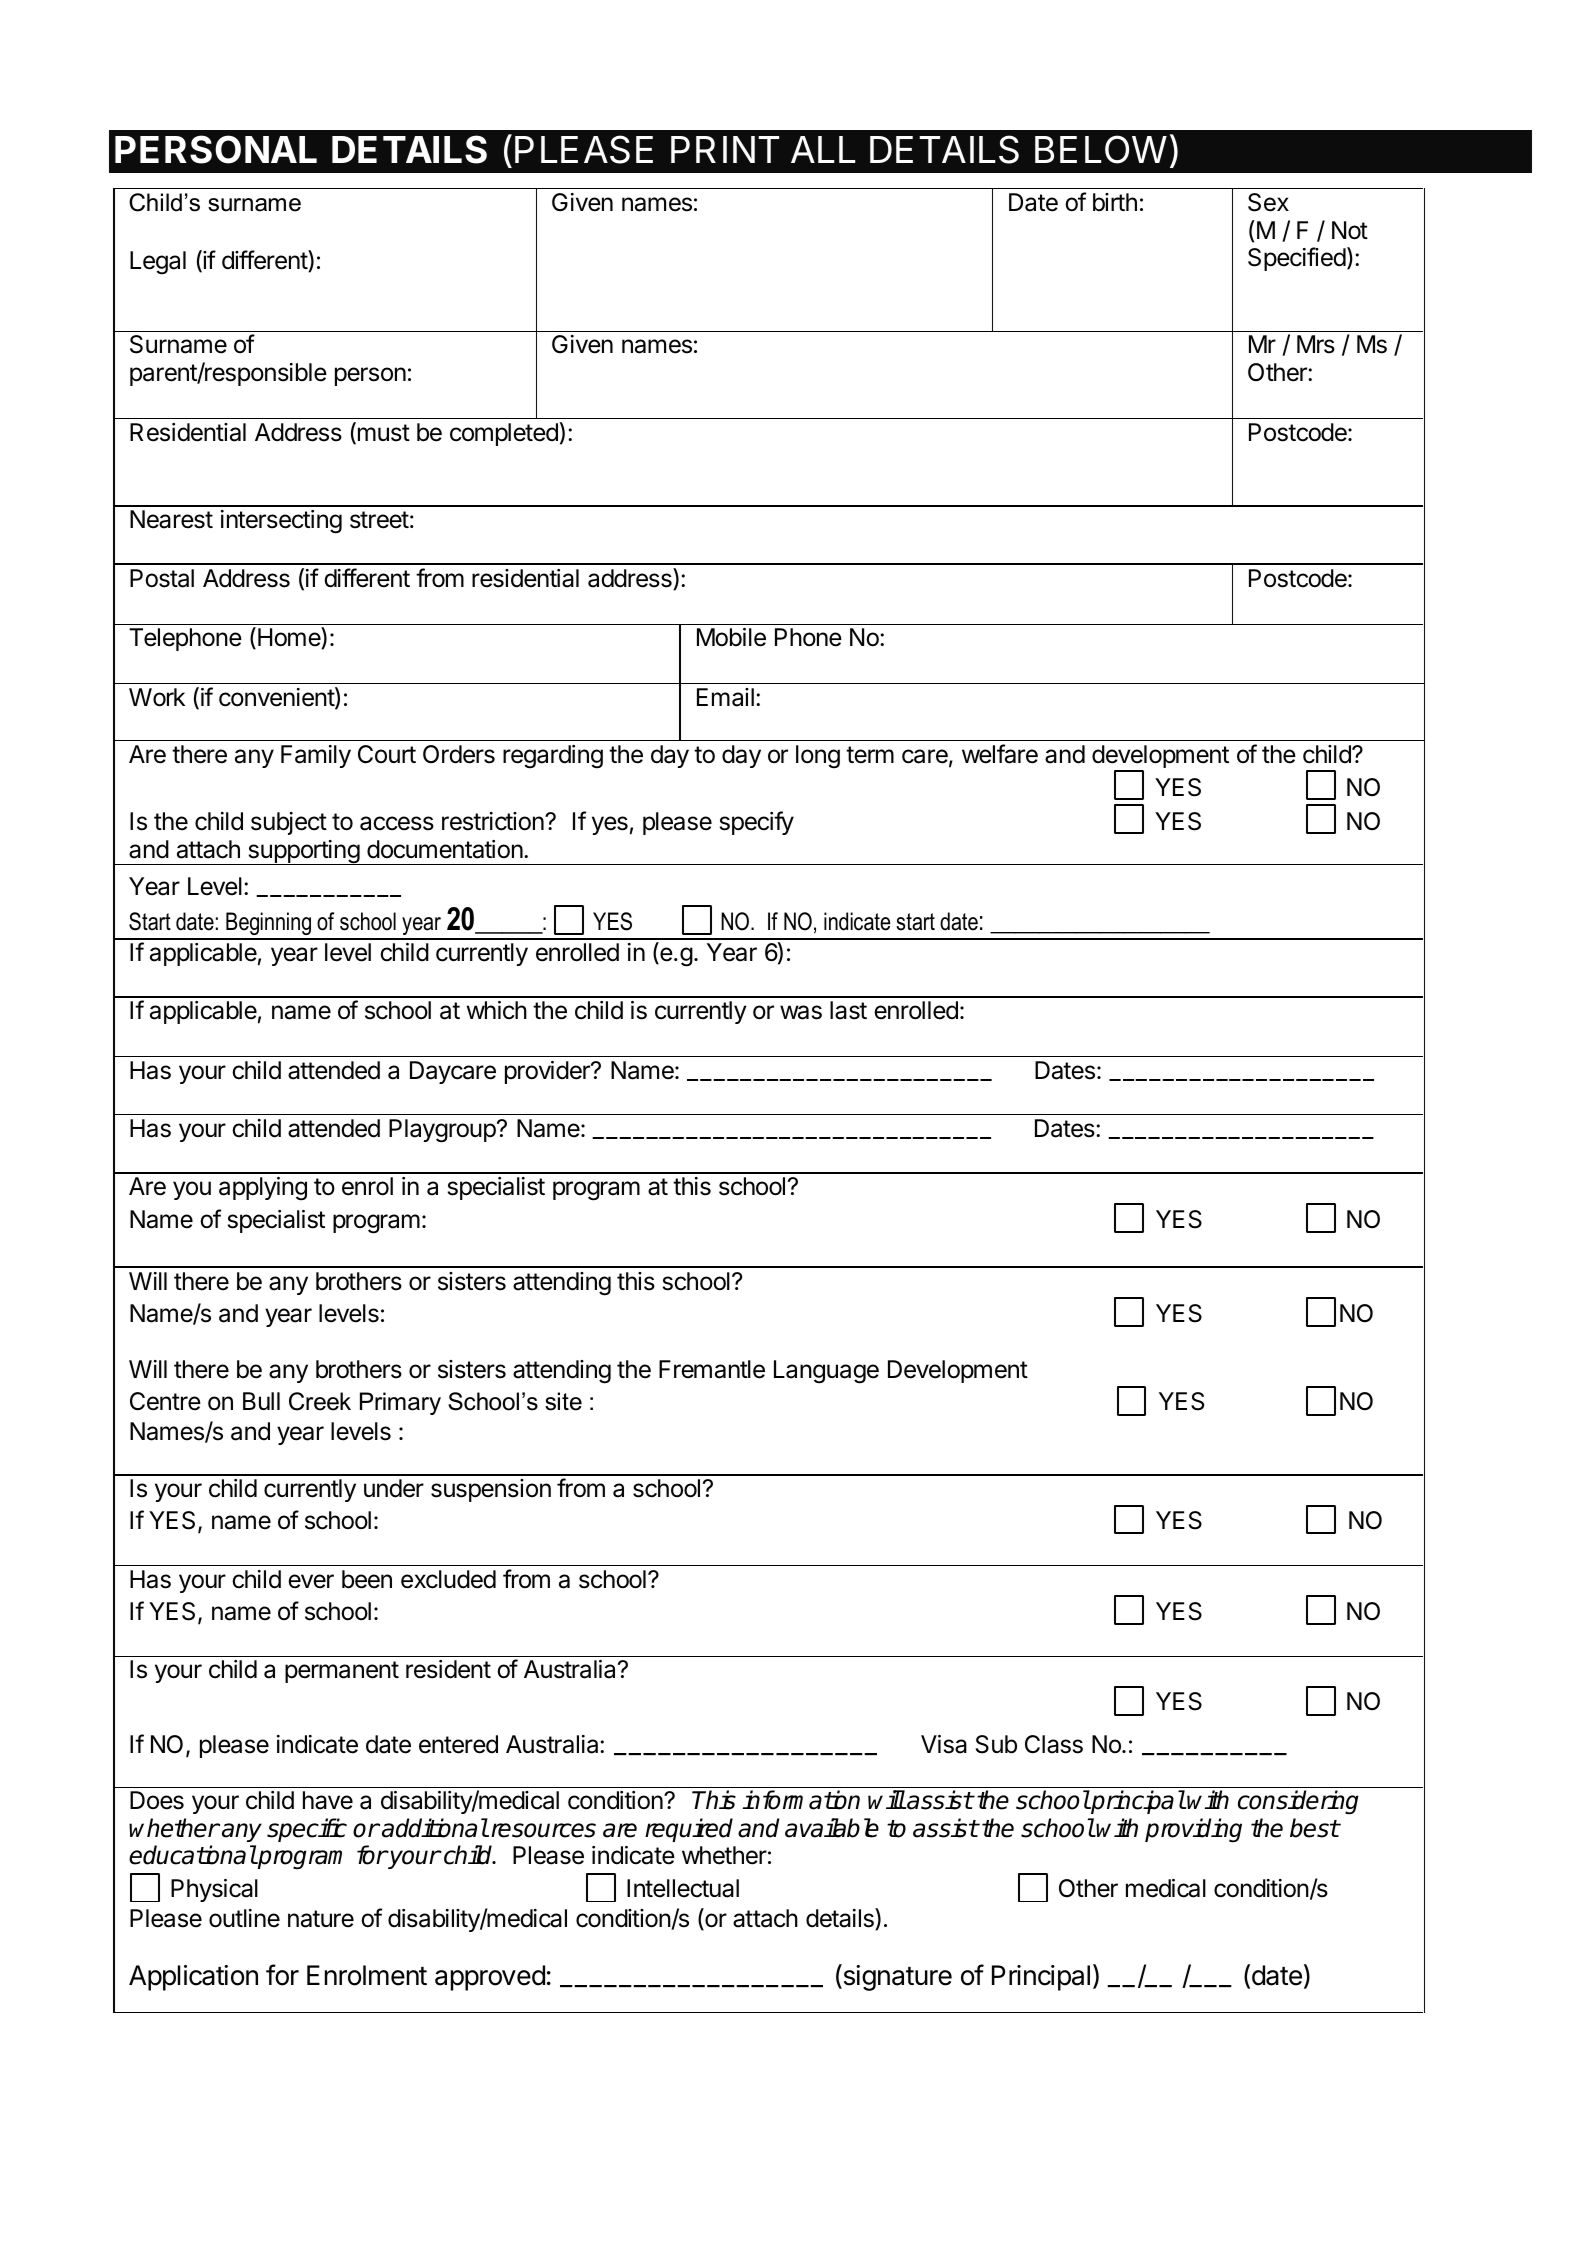 Image resolution: width=1586 pixels, height=2243 pixels. Describe the element at coordinates (1268, 202) in the document. I see `Sex` at that location.
